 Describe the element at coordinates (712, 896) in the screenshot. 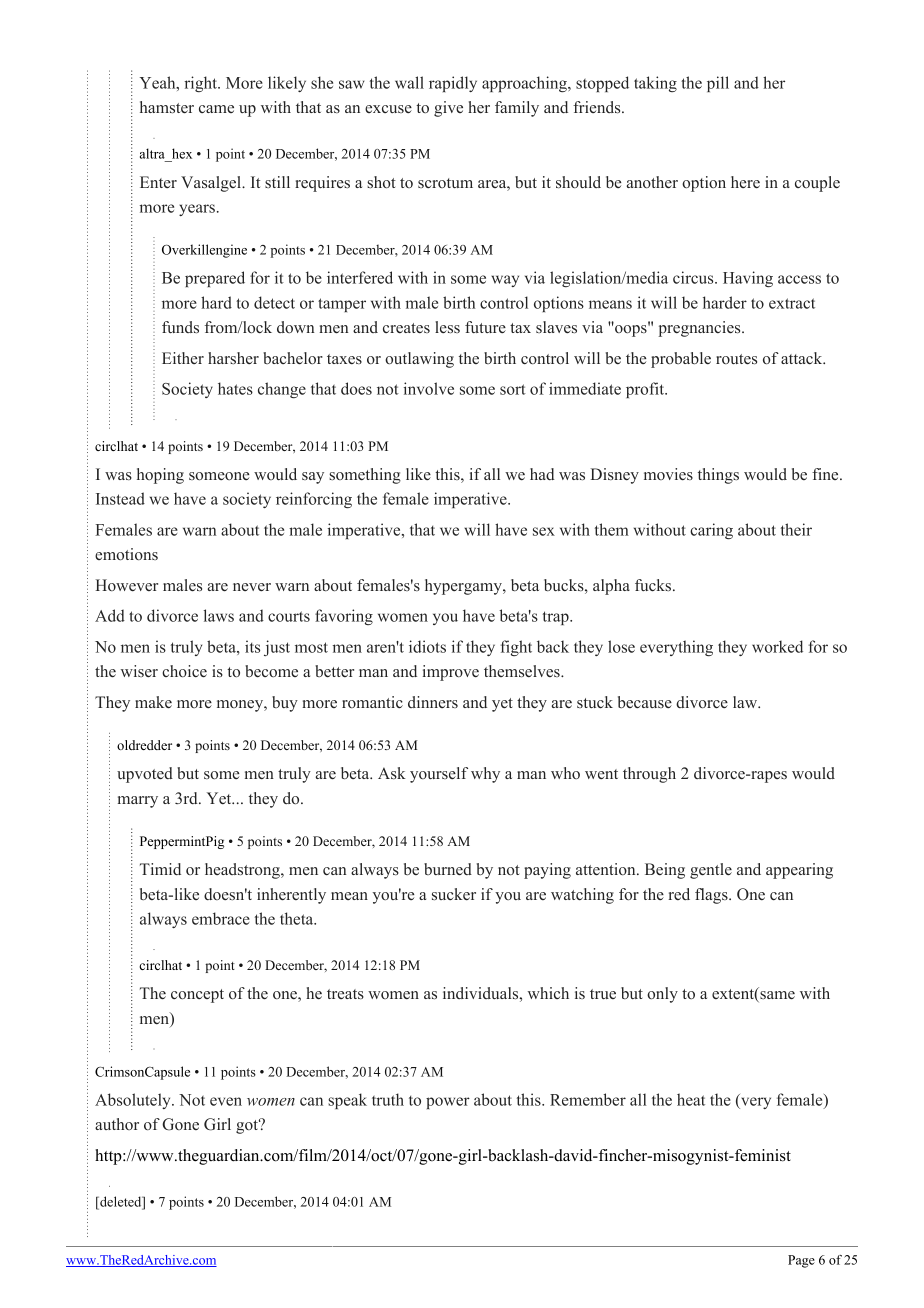

I see `flags` at that location.
